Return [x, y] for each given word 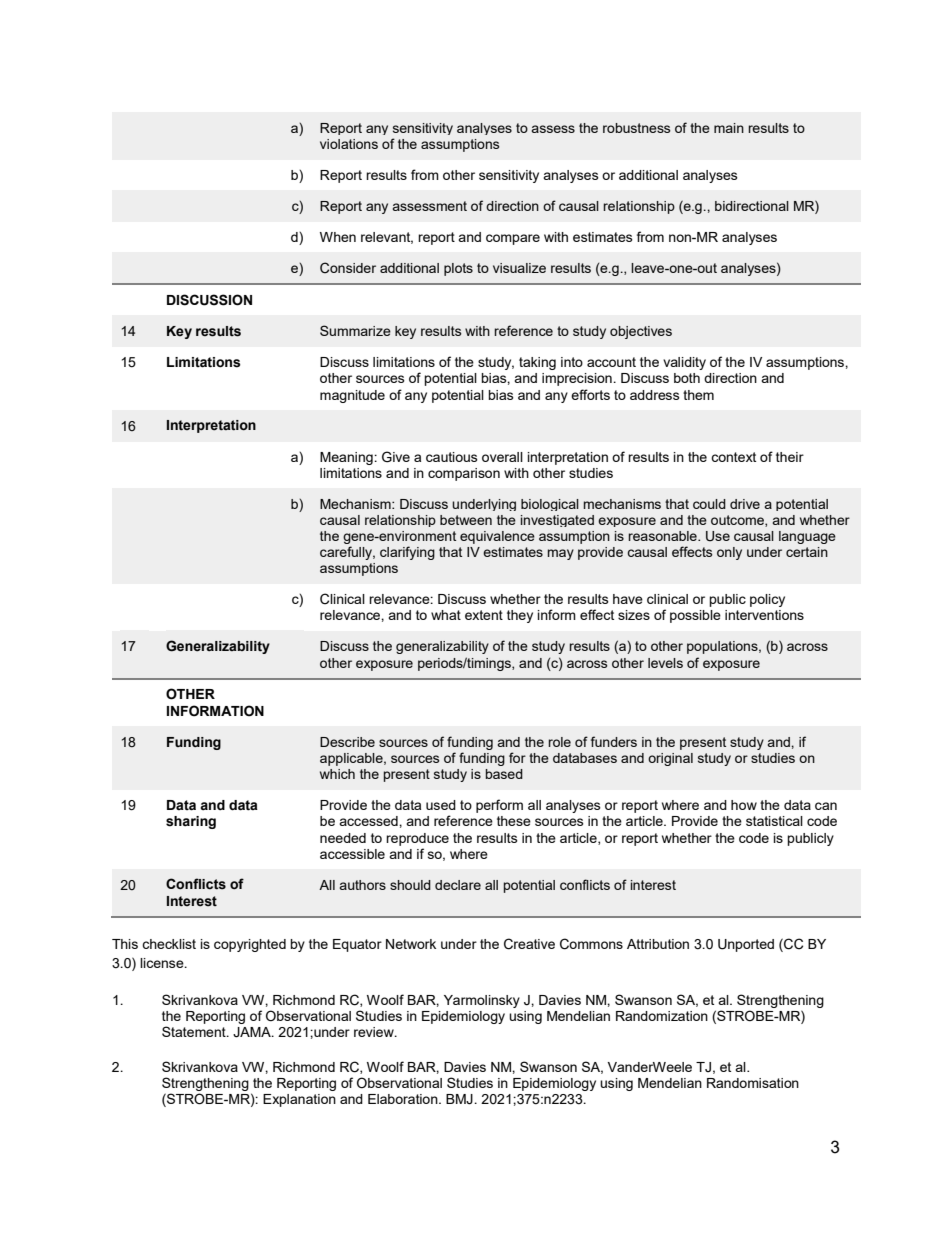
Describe [347, 742]
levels [665, 663]
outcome [738, 521]
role [559, 742]
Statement [195, 1031]
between [466, 520]
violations [349, 144]
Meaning [347, 458]
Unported [746, 945]
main [729, 128]
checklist [169, 944]
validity [684, 363]
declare [458, 885]
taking [537, 363]
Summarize [355, 330]
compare [513, 239]
